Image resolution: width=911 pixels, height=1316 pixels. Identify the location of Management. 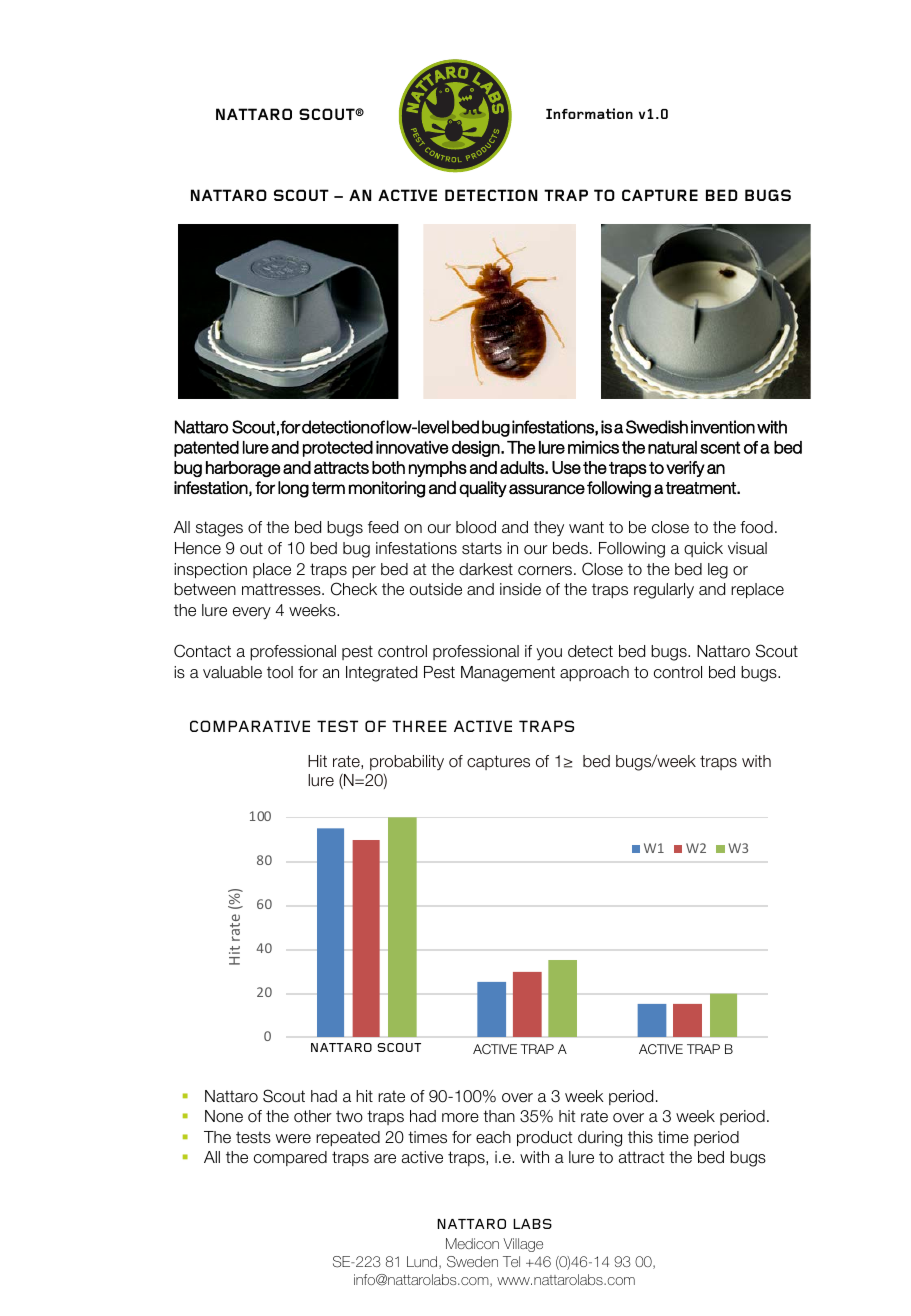
(508, 674).
